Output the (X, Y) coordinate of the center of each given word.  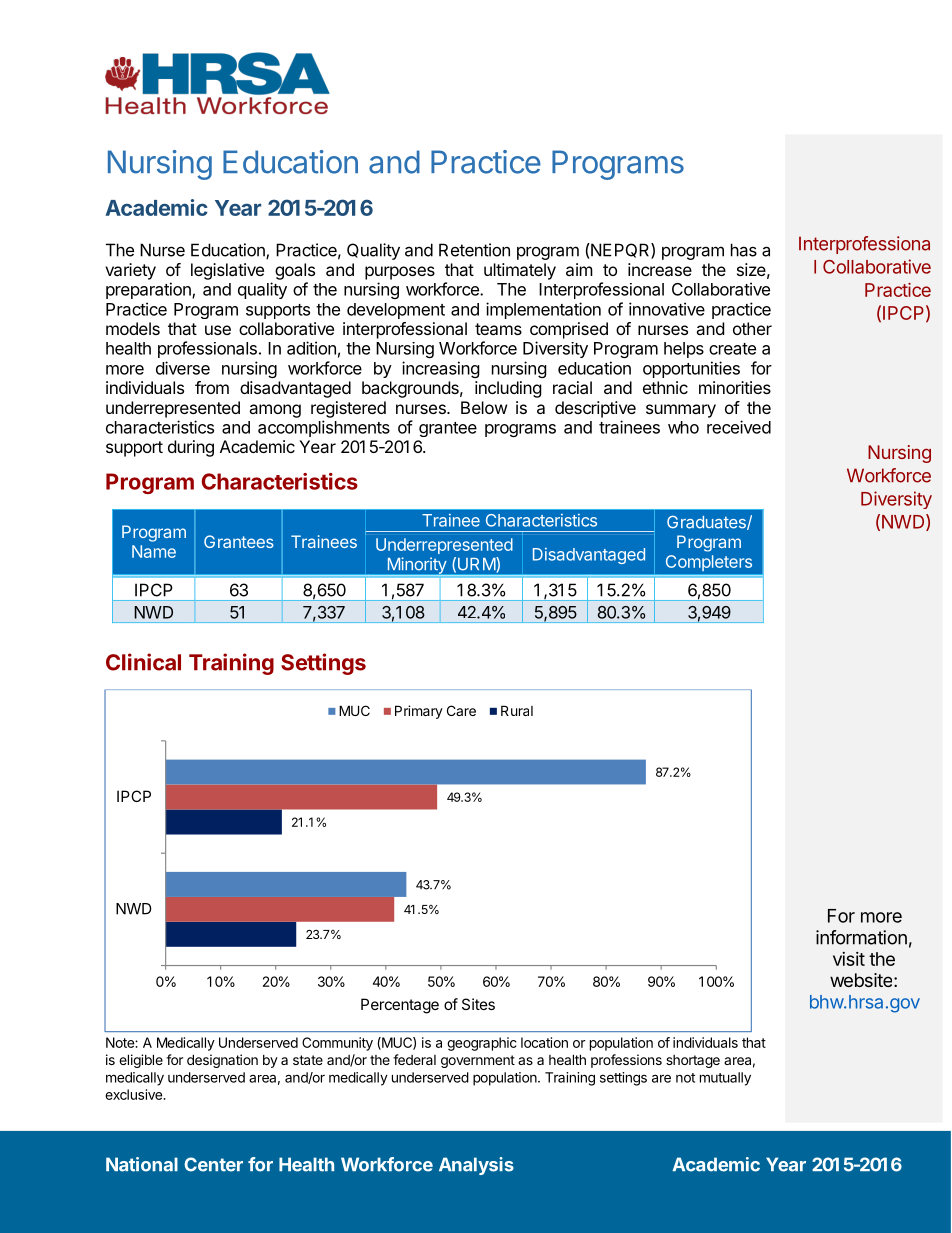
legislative (227, 271)
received (739, 427)
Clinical (143, 662)
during (191, 448)
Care (461, 710)
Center (213, 1164)
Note (121, 1042)
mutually (725, 1079)
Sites (478, 1004)
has (744, 250)
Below (484, 407)
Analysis (476, 1166)
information (861, 937)
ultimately (520, 271)
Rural (517, 710)
